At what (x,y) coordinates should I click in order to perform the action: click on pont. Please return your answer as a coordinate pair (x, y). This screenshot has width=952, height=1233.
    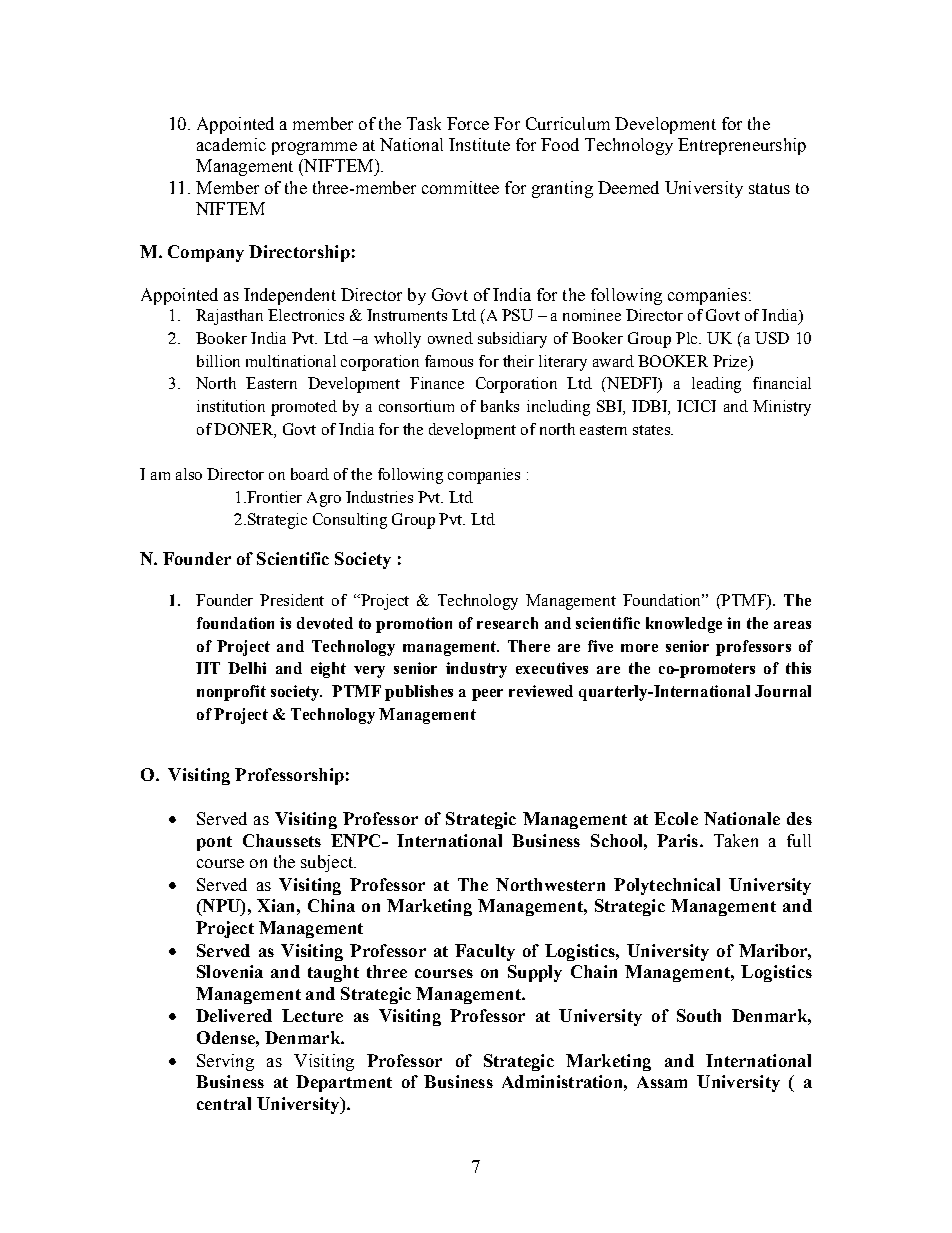
    Looking at the image, I should click on (214, 843).
